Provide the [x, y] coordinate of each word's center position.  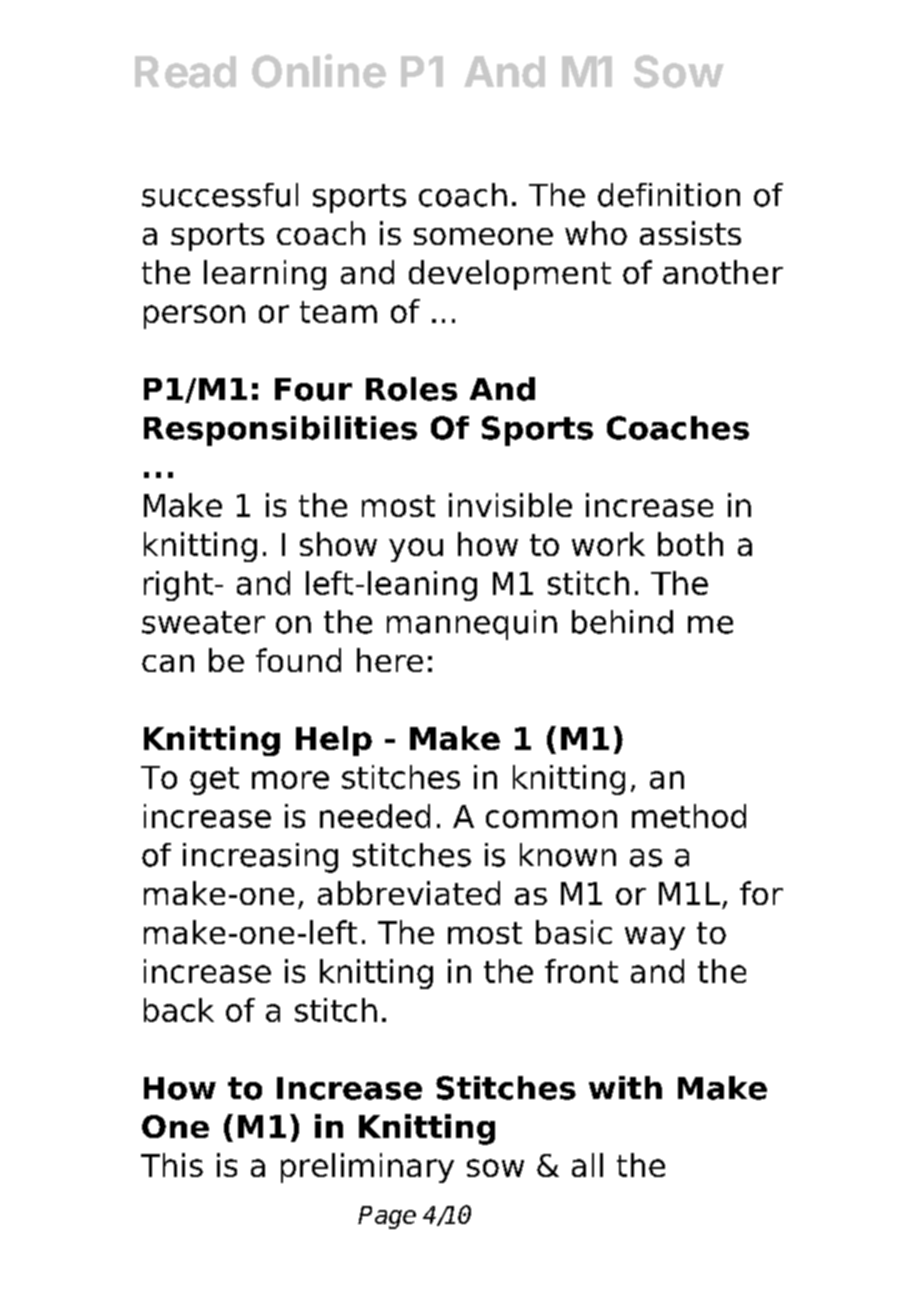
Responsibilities [280, 431]
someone [483, 236]
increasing [260, 858]
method [689, 816]
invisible [510, 505]
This [172, 1165]
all [587, 1165]
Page [387, 1217]
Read [185, 72]
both [690, 544]
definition [669, 195]
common [551, 819]
